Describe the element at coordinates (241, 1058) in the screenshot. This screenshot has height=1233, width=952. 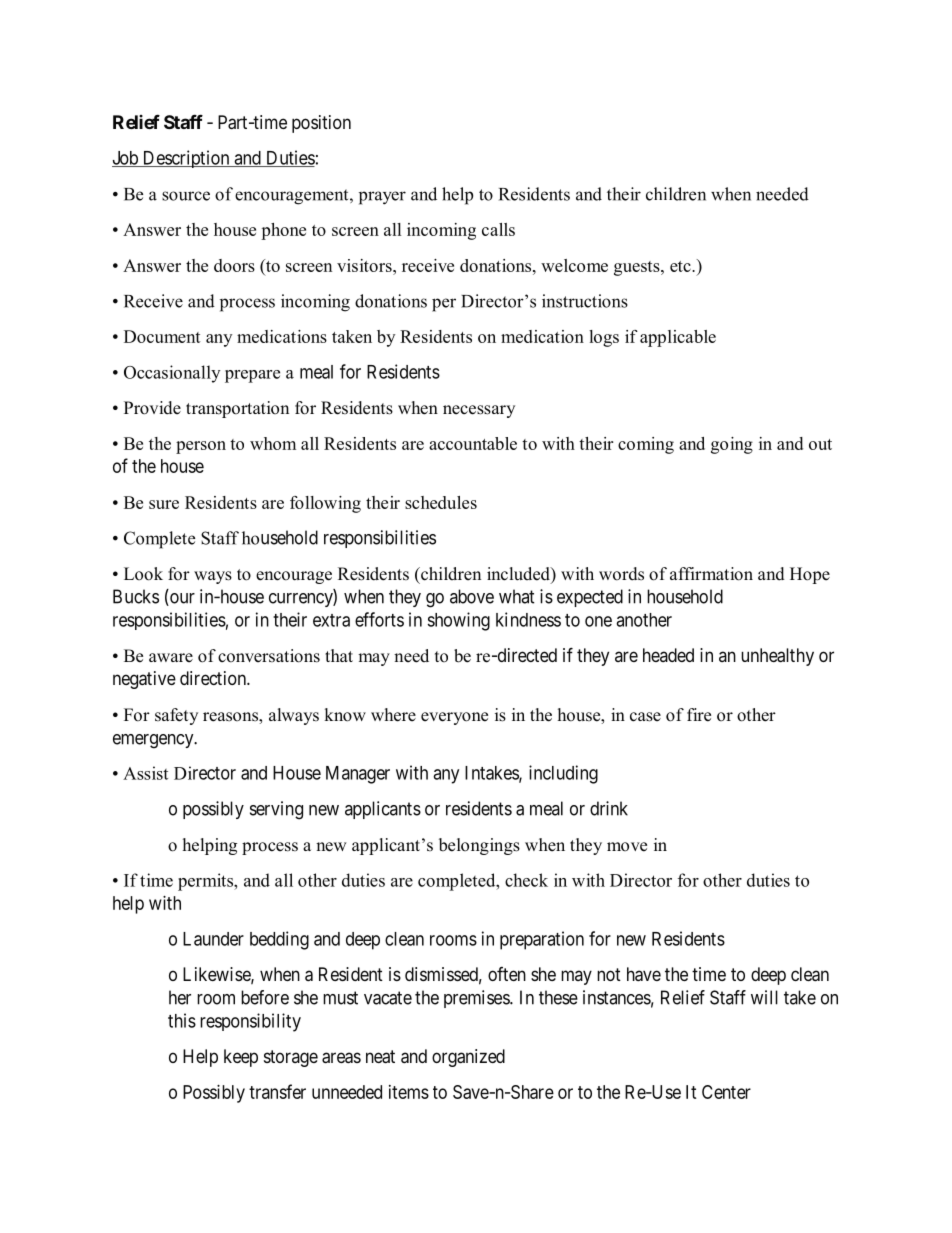
I see `keep` at that location.
